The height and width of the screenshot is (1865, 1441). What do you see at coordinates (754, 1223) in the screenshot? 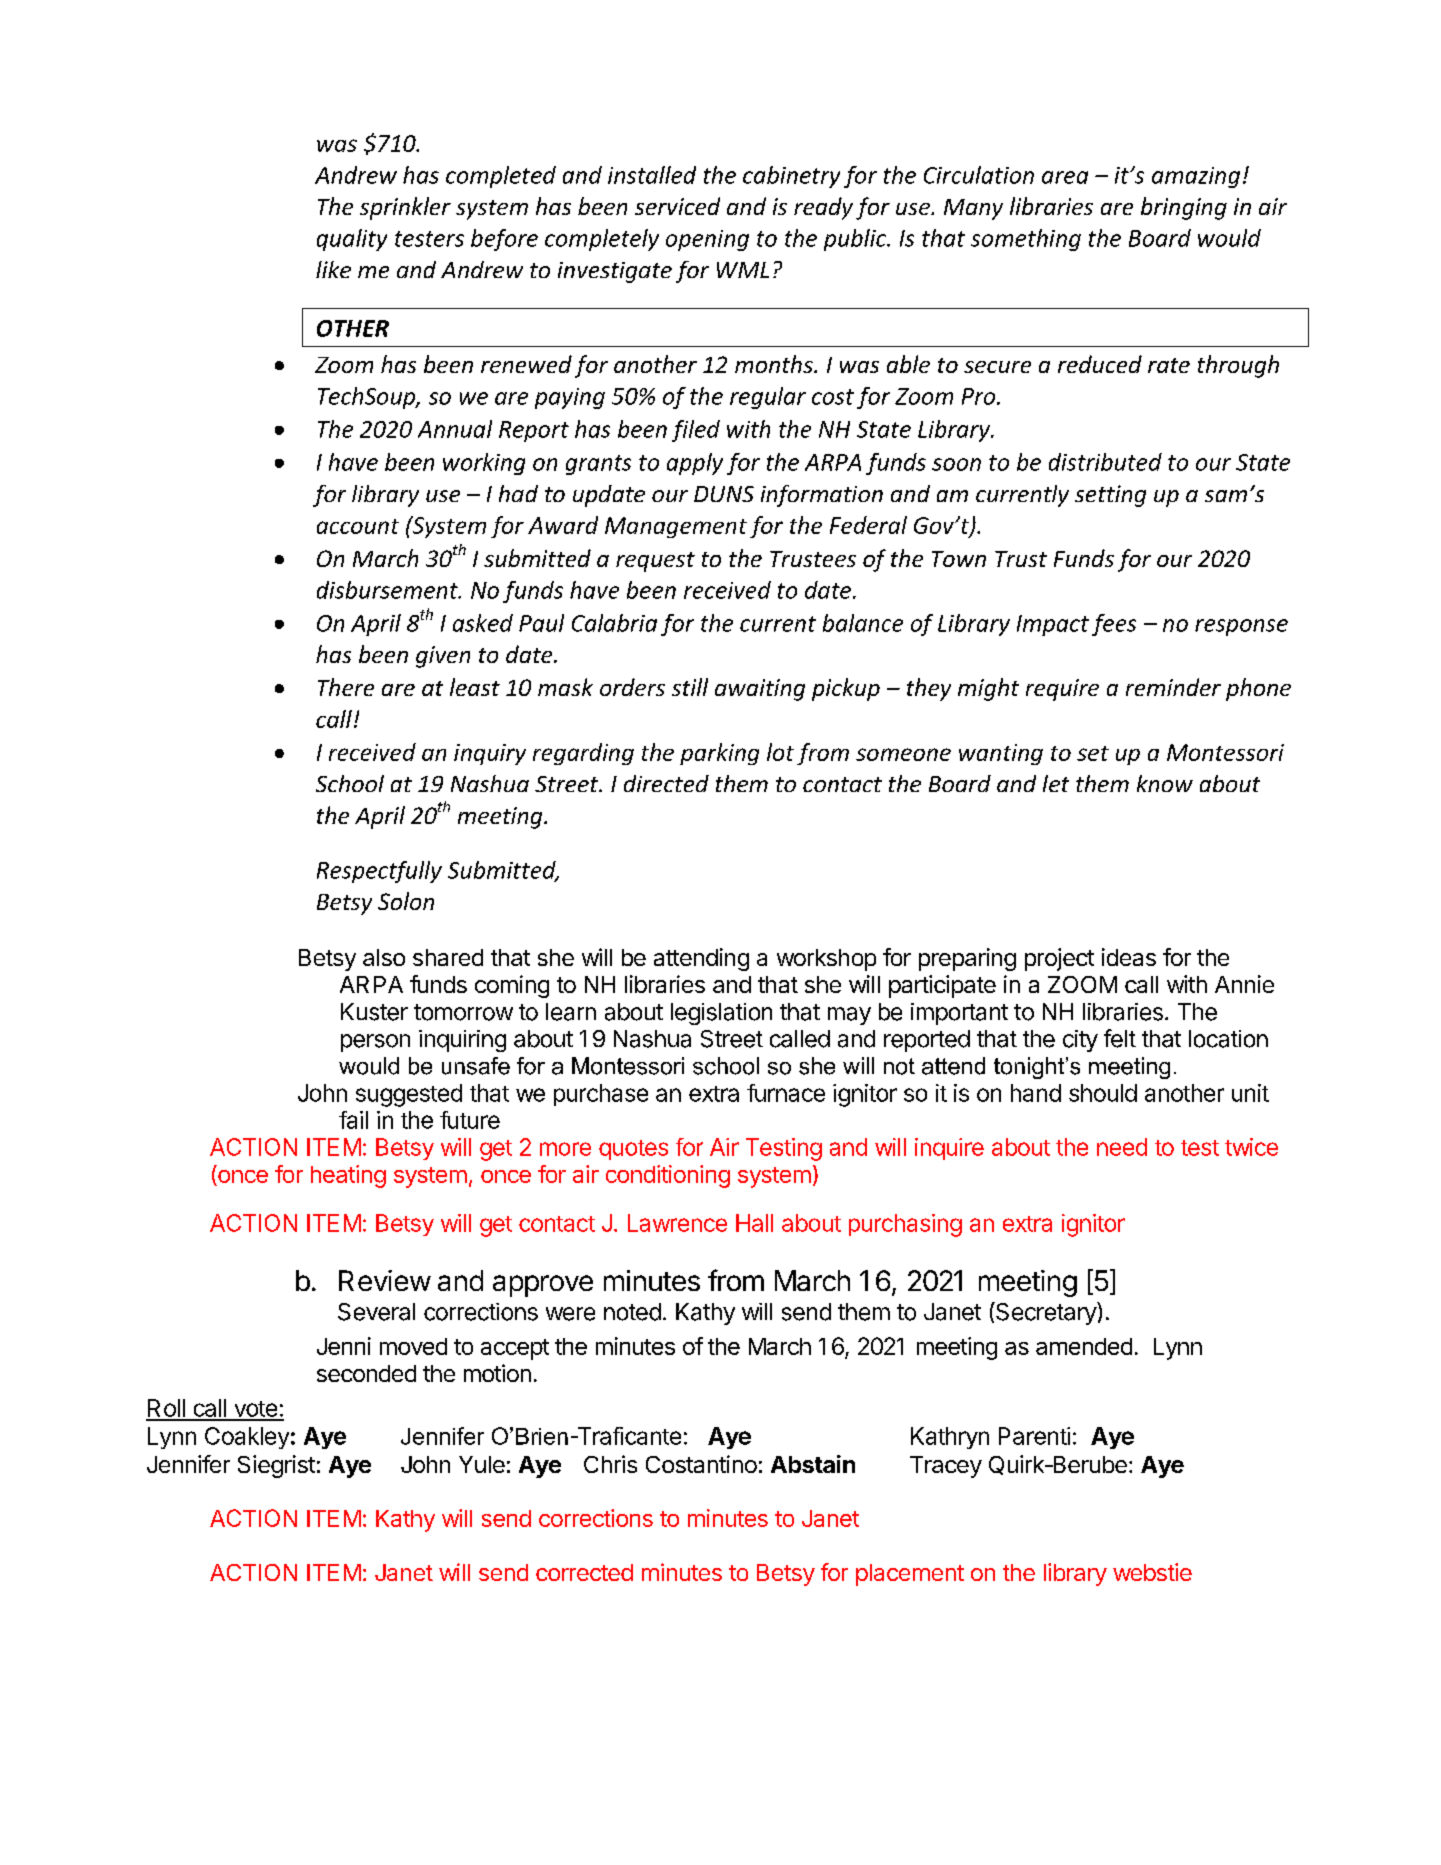
I see `Hall` at bounding box center [754, 1223].
